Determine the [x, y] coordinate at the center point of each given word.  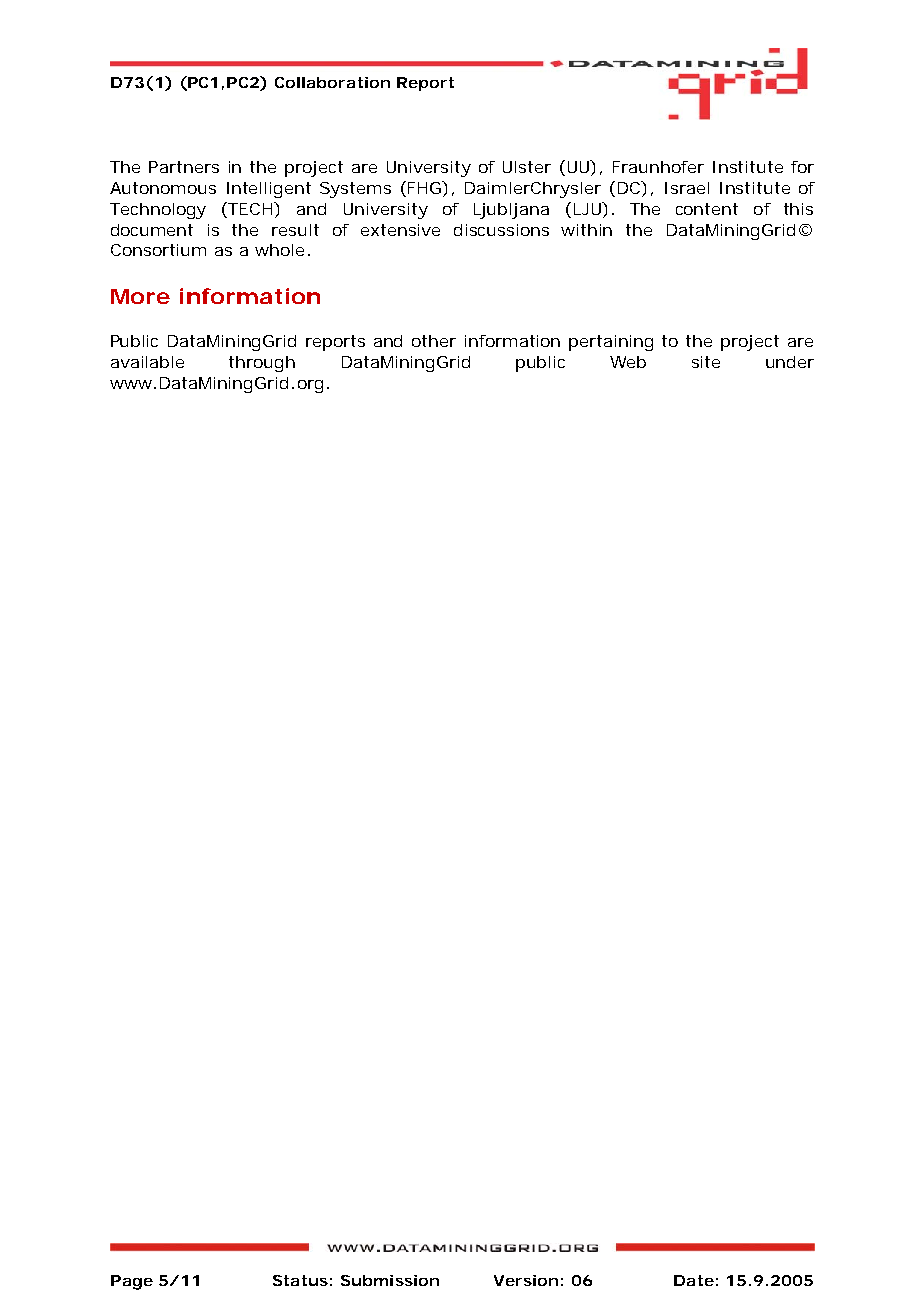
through [262, 364]
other [434, 341]
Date [694, 1280]
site [706, 362]
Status [300, 1280]
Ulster [527, 167]
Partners [184, 167]
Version [526, 1280]
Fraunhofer [658, 167]
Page [132, 1282]
